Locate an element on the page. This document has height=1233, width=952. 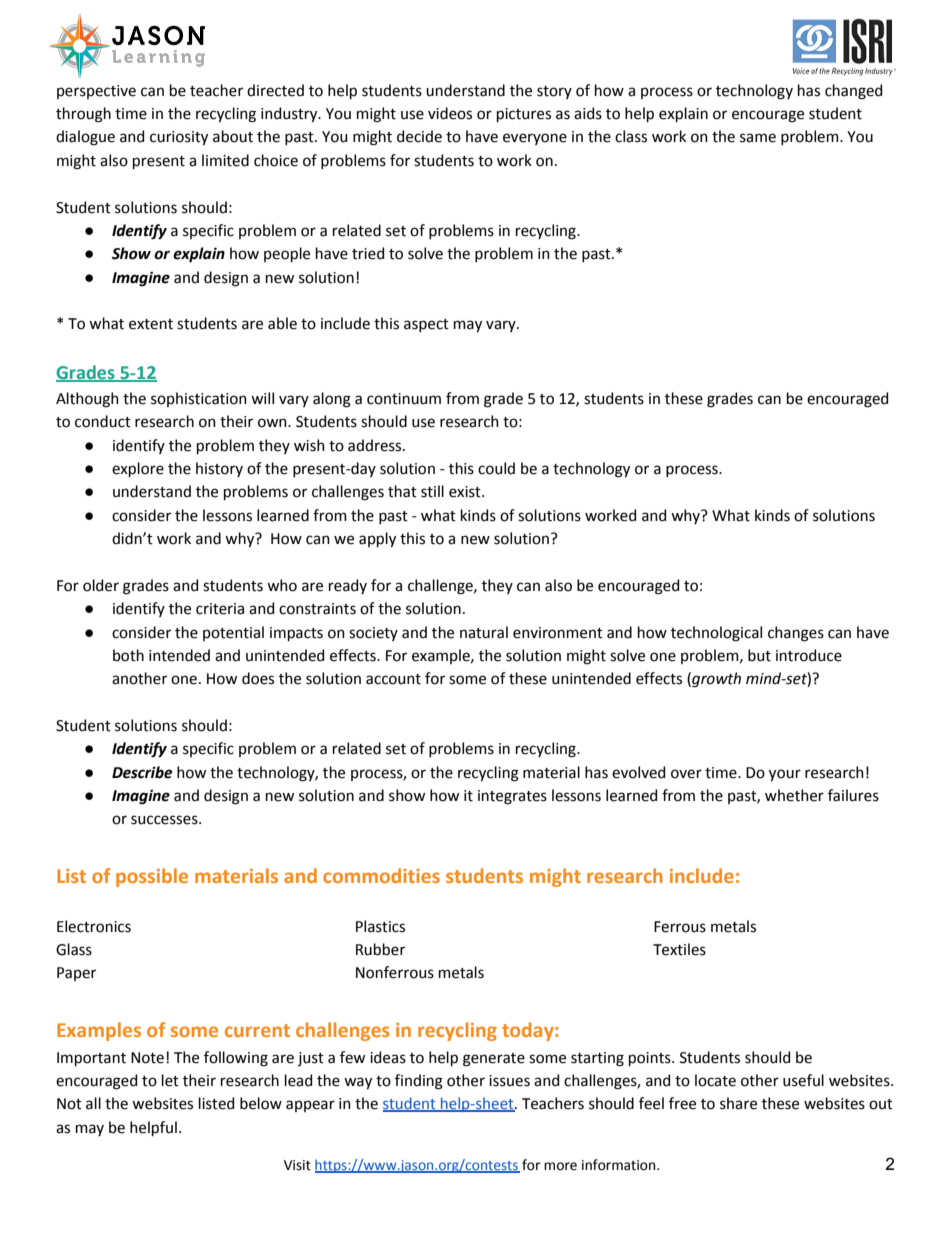
same is located at coordinates (758, 138).
